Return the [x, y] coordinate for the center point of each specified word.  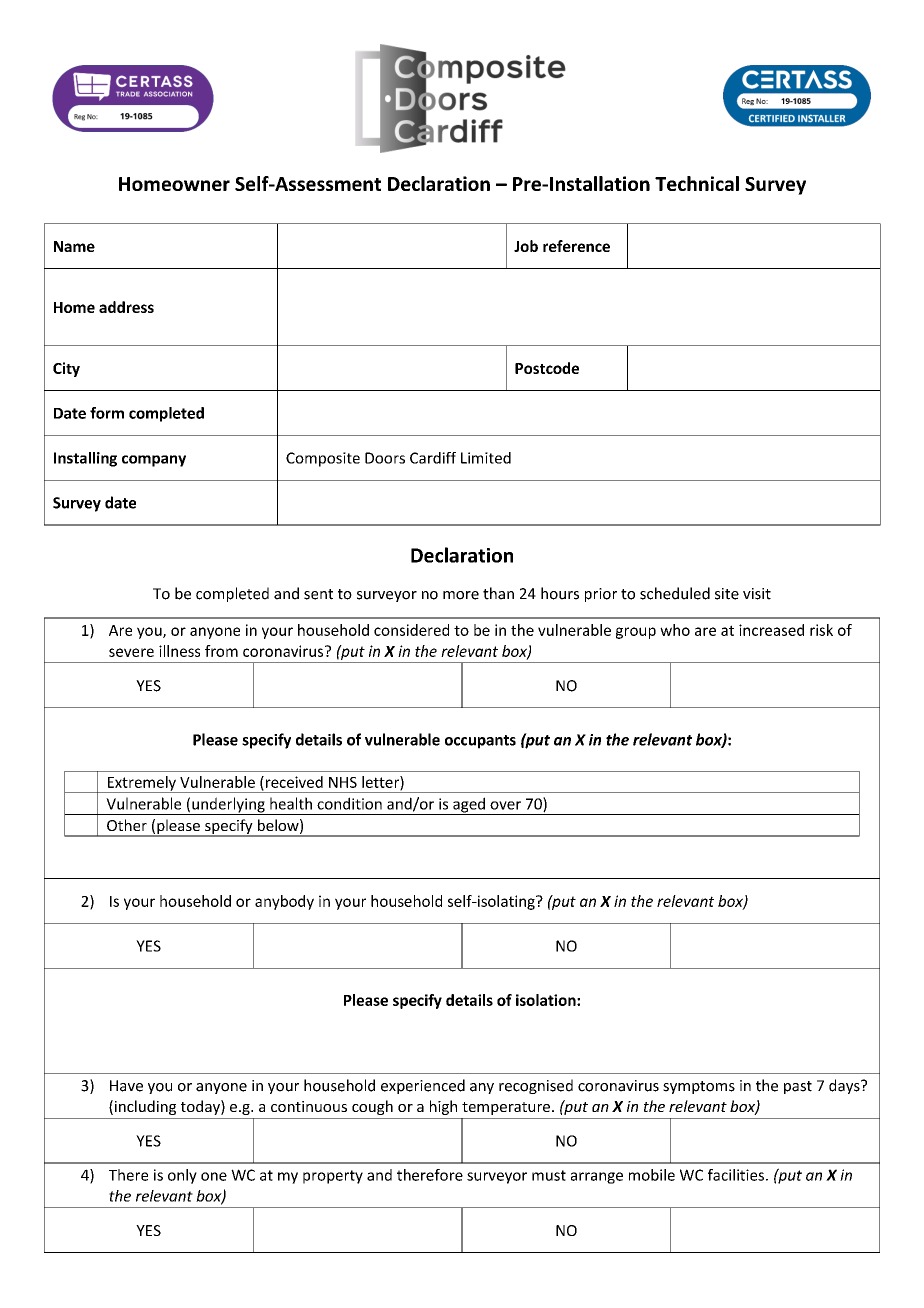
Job [526, 246]
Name [74, 246]
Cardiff [433, 458]
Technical [697, 183]
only [182, 1176]
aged [469, 806]
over [505, 805]
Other [127, 825]
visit [757, 594]
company [154, 461]
